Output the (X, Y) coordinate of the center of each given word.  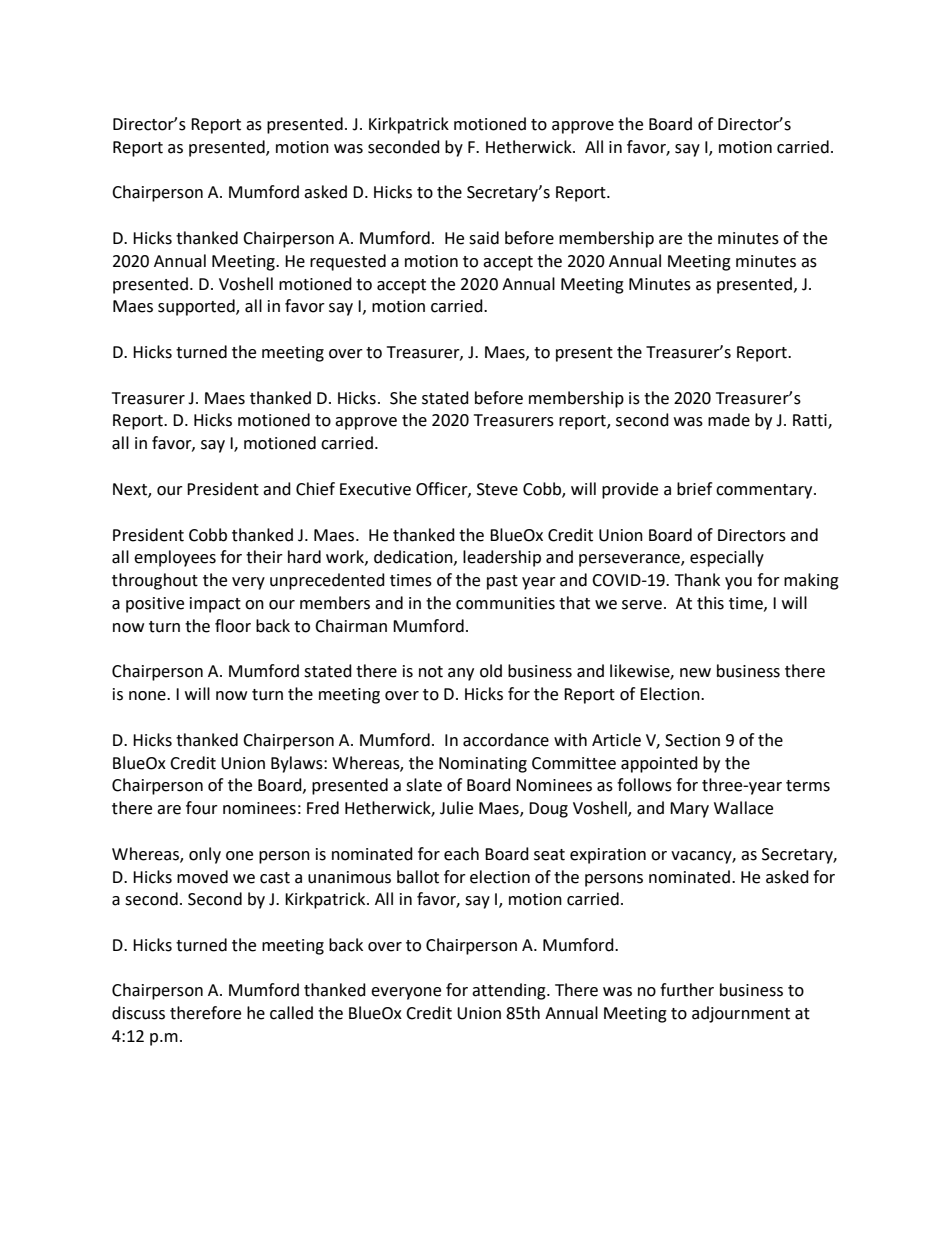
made (729, 420)
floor (233, 626)
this (710, 603)
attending (510, 991)
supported (197, 307)
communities (505, 603)
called (291, 1013)
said (484, 238)
